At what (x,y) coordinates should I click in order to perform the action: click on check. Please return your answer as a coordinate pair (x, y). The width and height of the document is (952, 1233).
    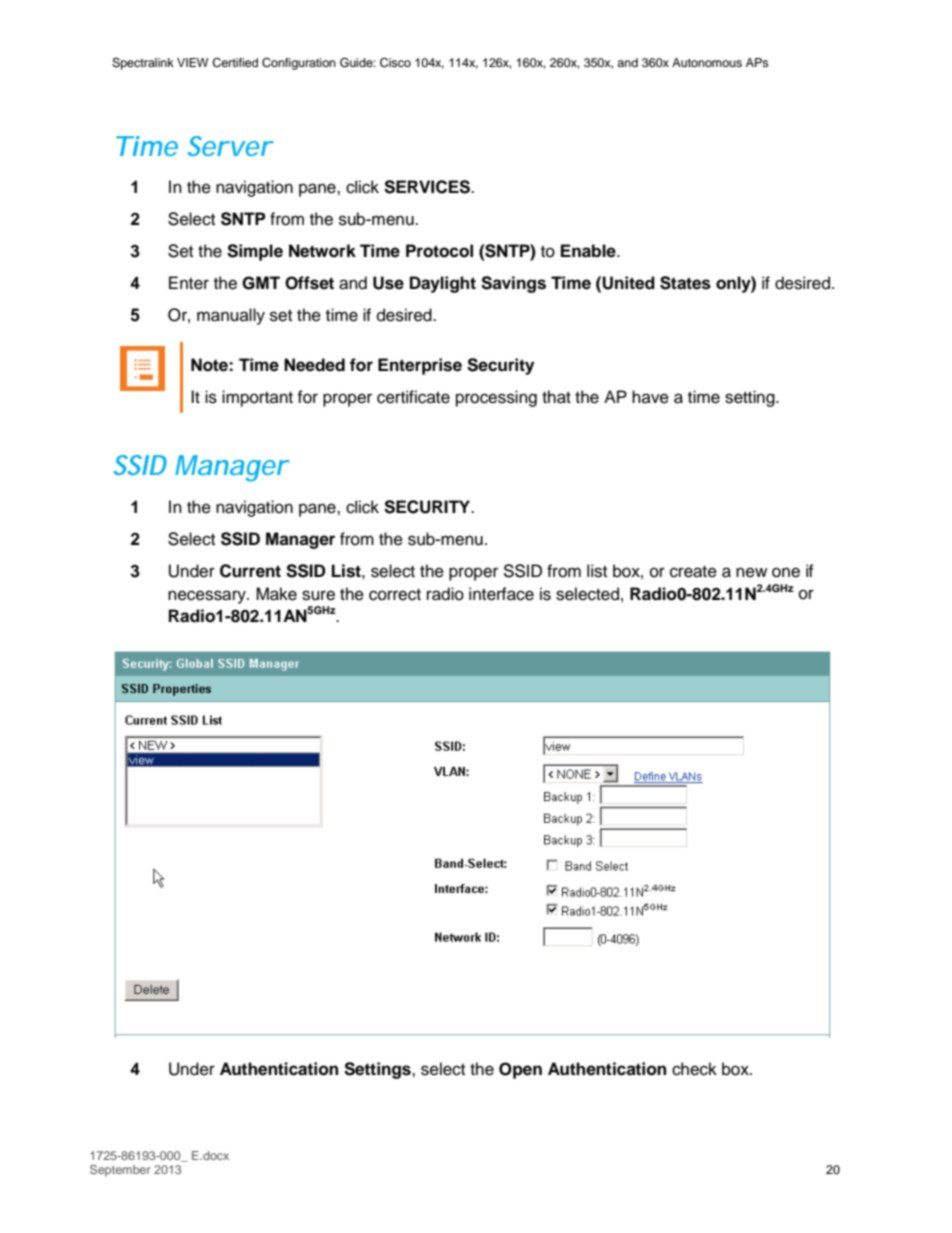
    Looking at the image, I should click on (694, 1069).
